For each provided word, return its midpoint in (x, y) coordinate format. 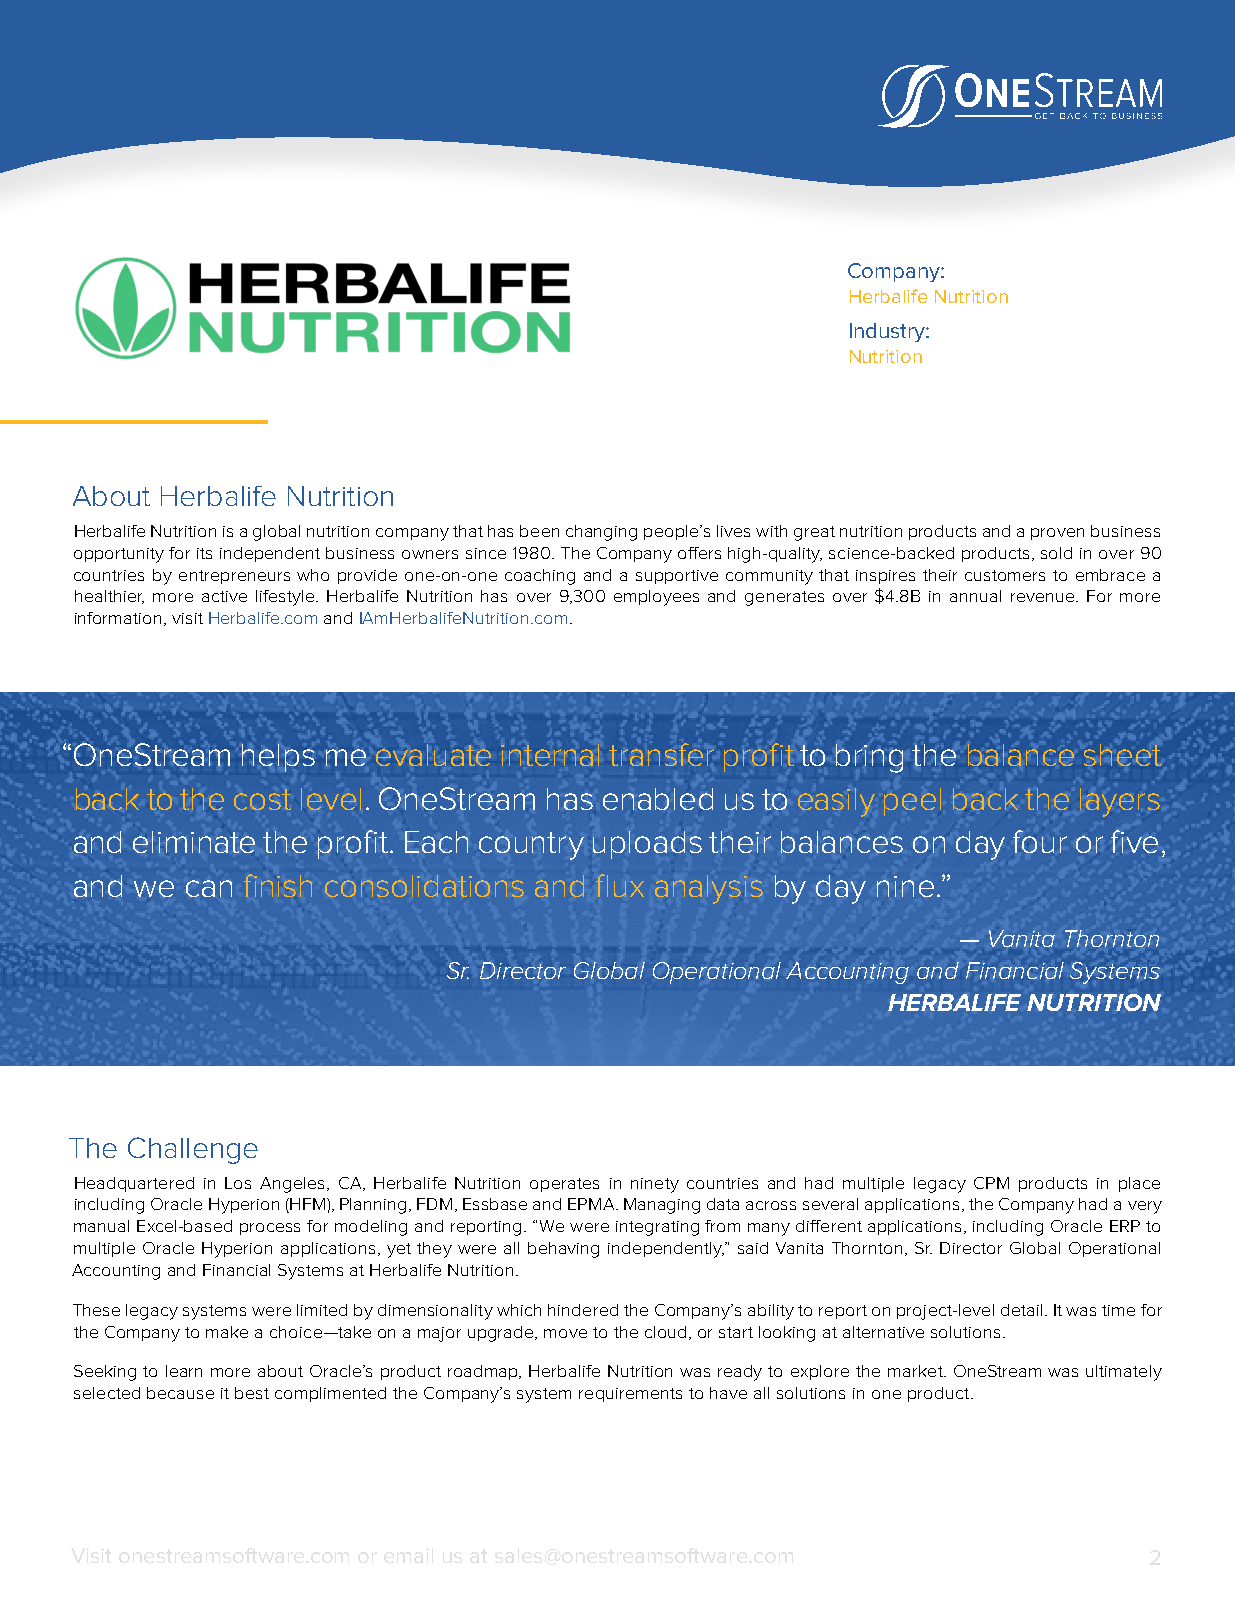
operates (564, 1185)
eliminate (194, 842)
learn (184, 1371)
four (1040, 841)
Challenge (193, 1150)
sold (1056, 553)
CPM (991, 1183)
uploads (647, 845)
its (204, 553)
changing (601, 533)
